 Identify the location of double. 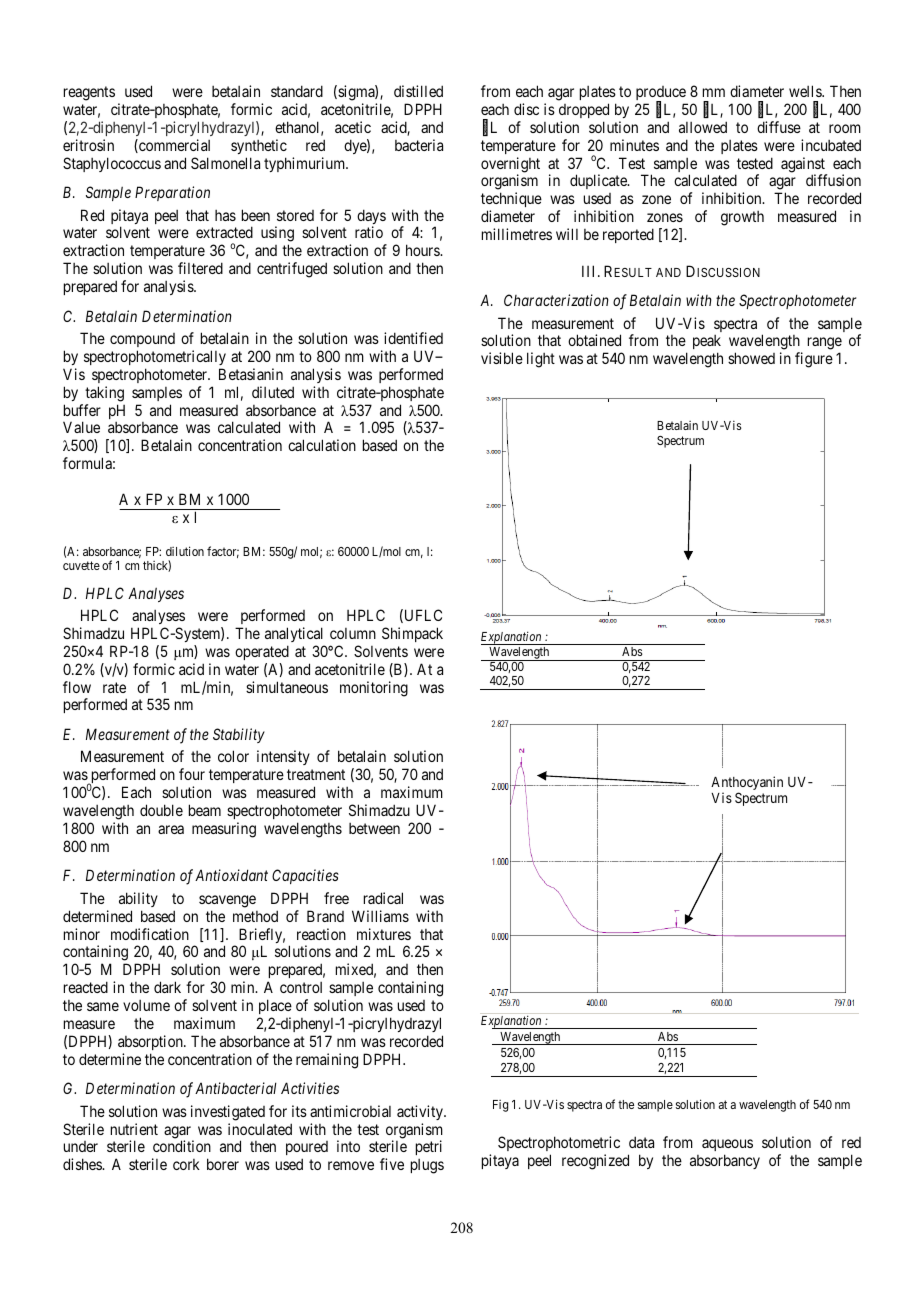
(161, 810).
